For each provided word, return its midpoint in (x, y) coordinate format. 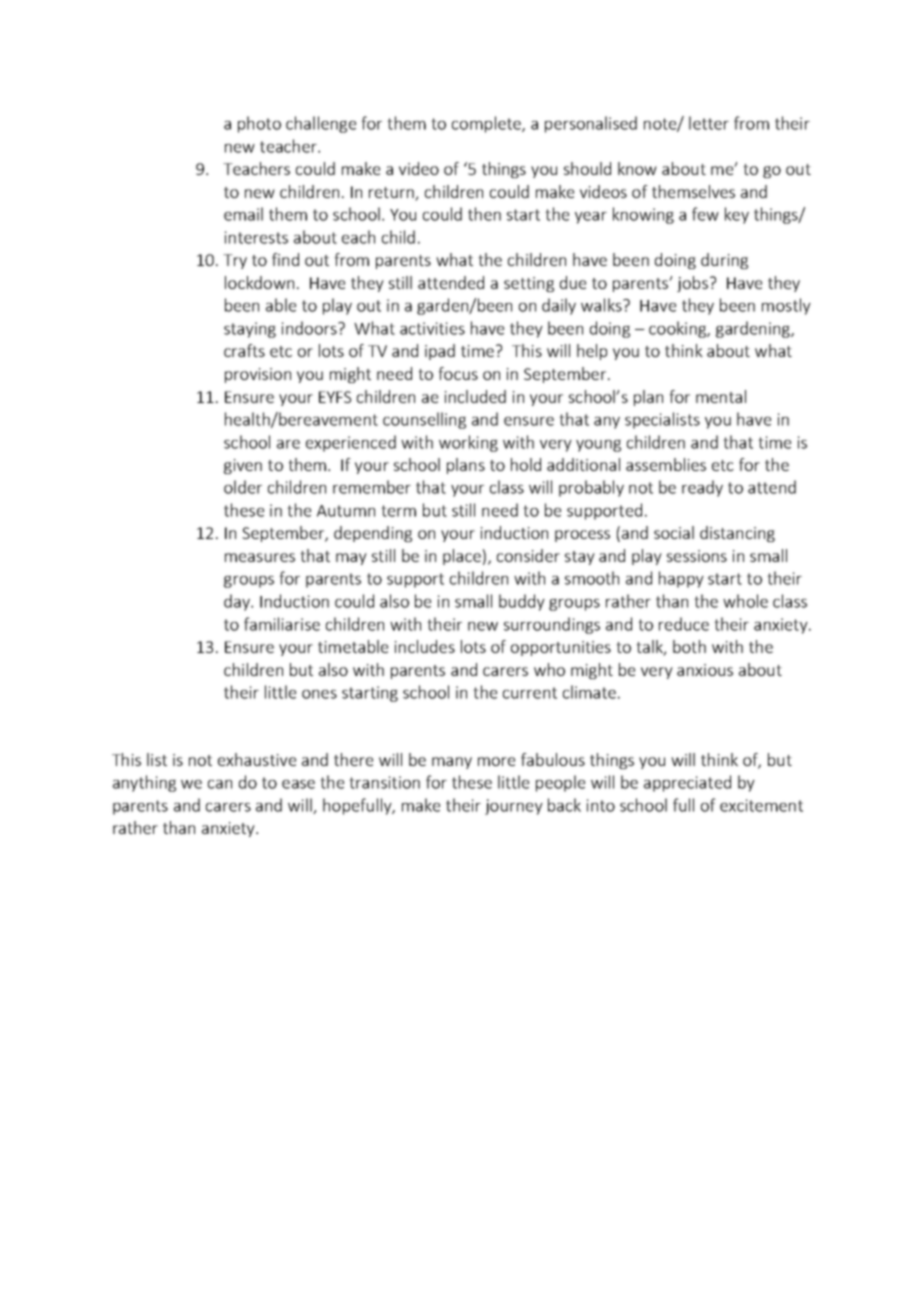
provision (258, 375)
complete (487, 124)
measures (260, 557)
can (220, 784)
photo (259, 124)
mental (721, 396)
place (462, 557)
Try (235, 261)
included (475, 396)
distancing (737, 534)
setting (529, 284)
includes (425, 646)
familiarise (282, 624)
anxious (705, 670)
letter (709, 123)
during (724, 261)
